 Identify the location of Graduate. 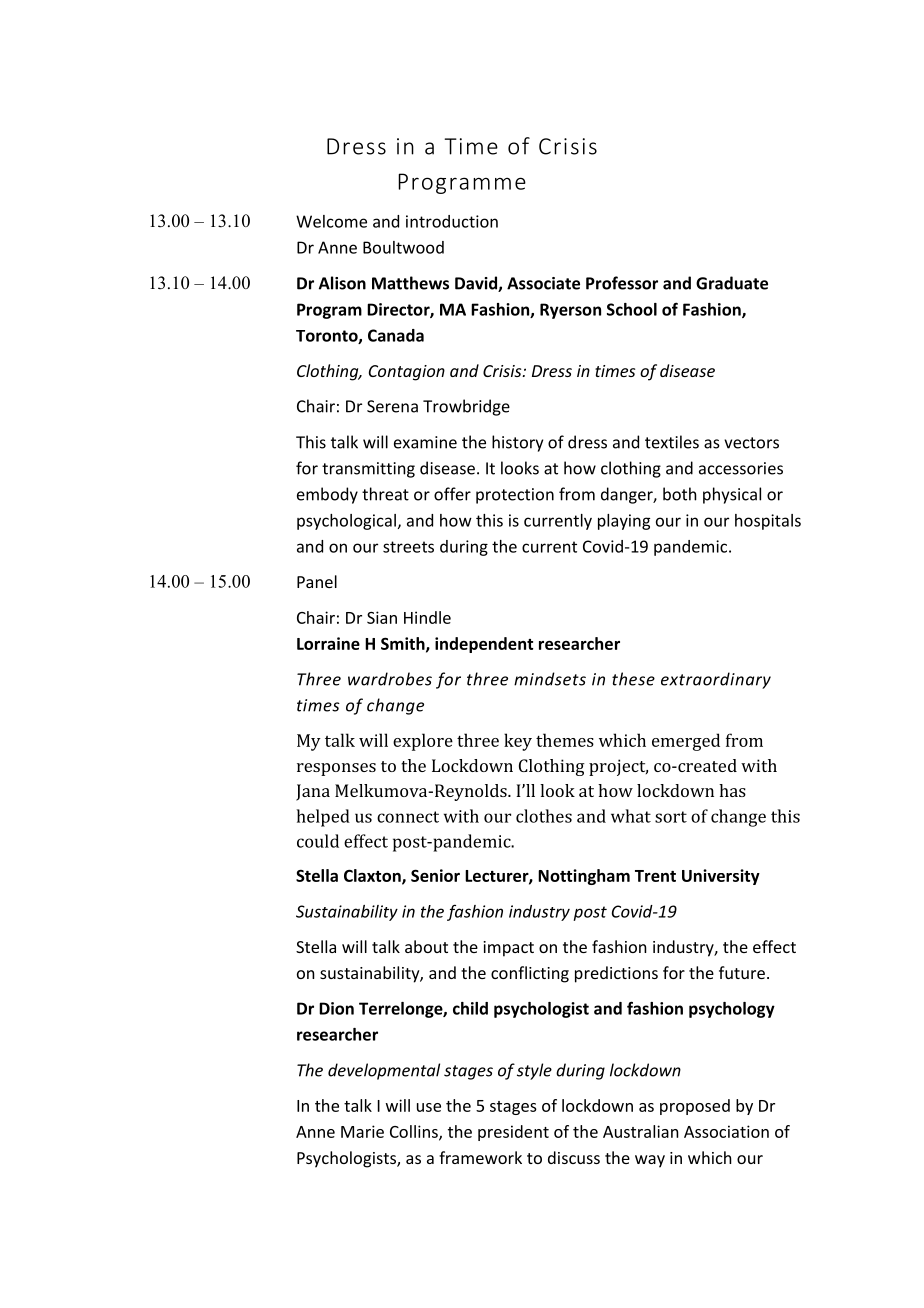
(732, 283).
